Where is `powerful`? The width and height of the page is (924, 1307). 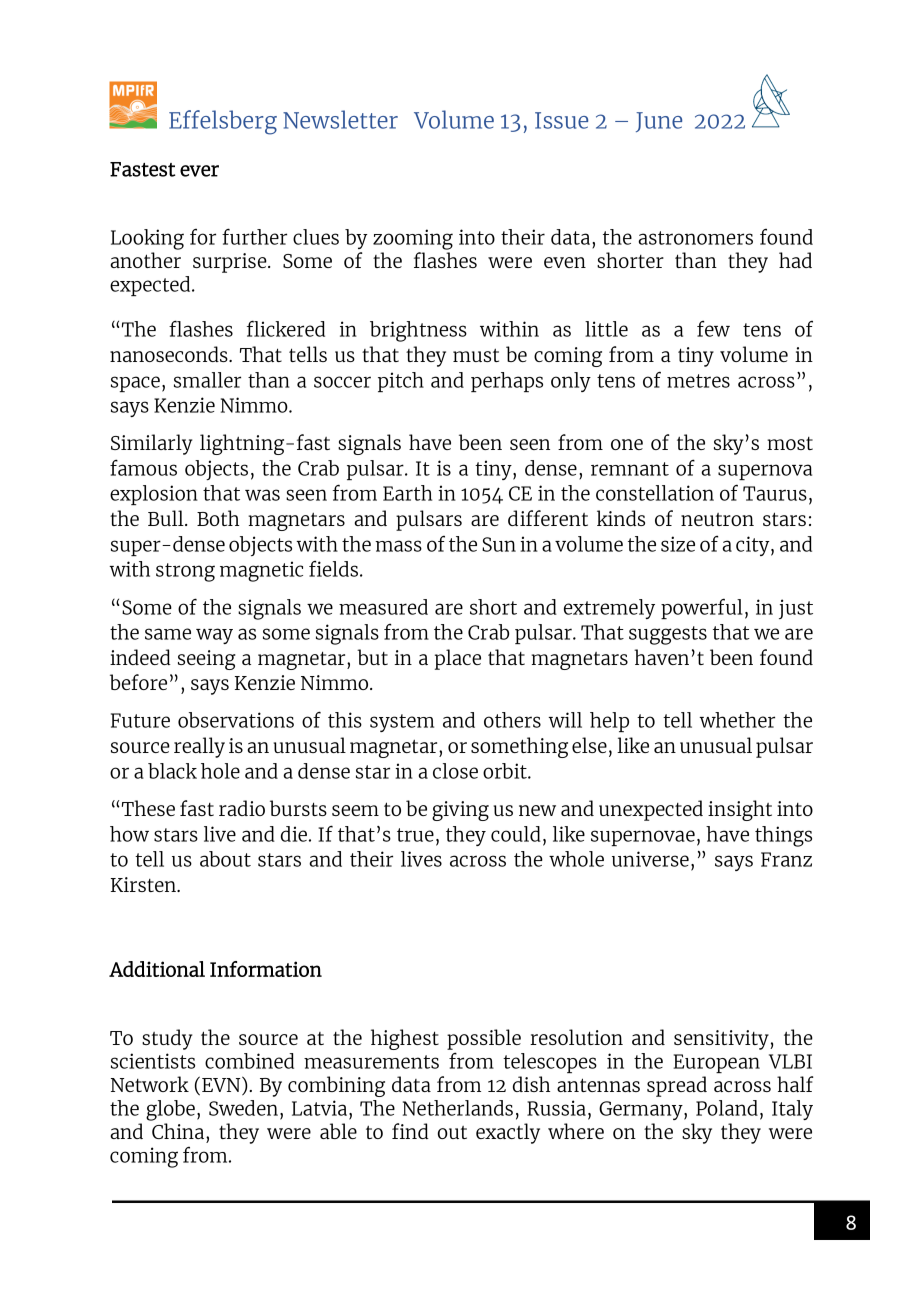
powerful is located at coordinates (702, 608).
